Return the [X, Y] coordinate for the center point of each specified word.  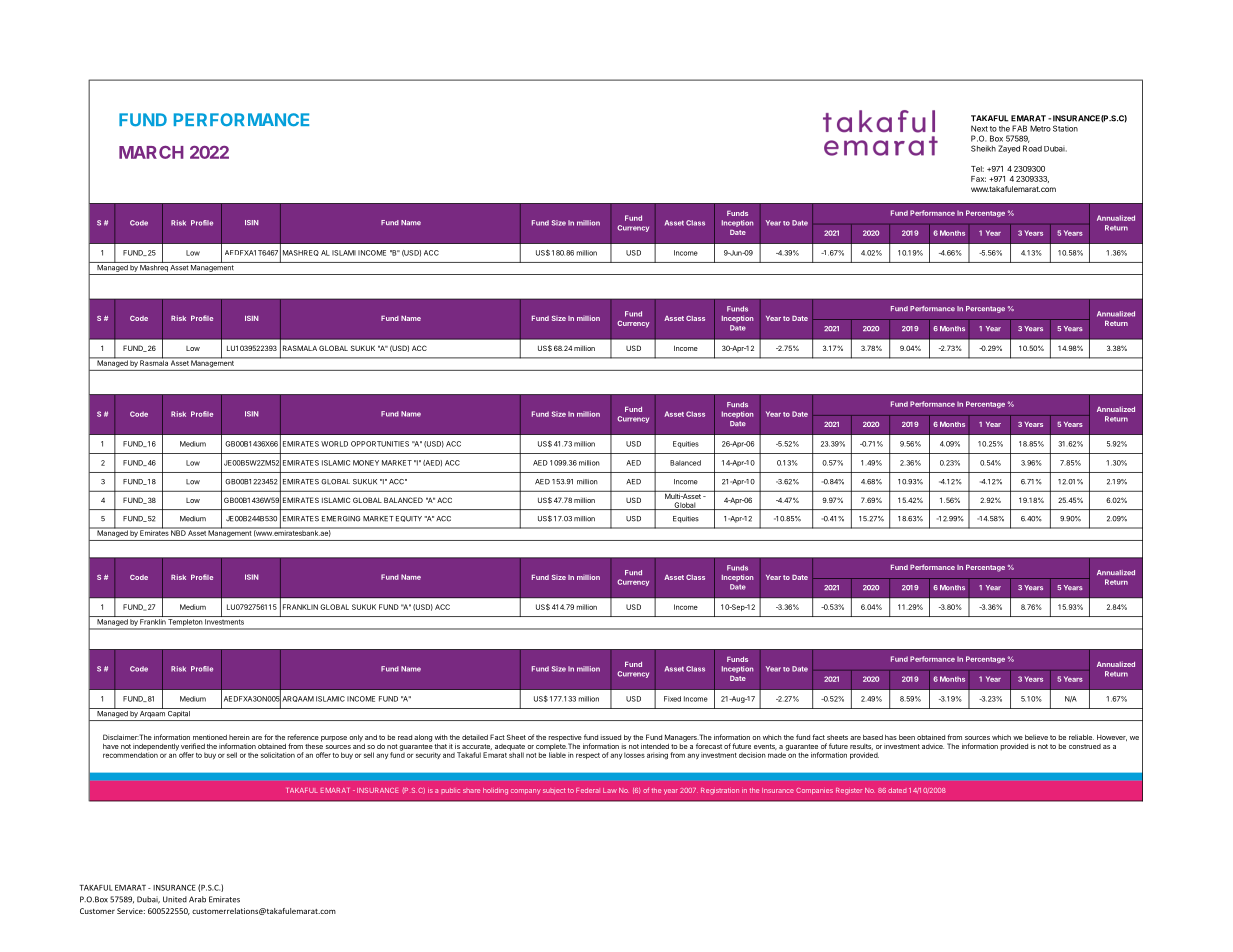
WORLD [334, 444]
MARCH [151, 152]
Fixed [672, 699]
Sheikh [983, 148]
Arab [197, 899]
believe [1036, 737]
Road [1032, 148]
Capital [179, 713]
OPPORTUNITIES [380, 444]
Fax [978, 179]
